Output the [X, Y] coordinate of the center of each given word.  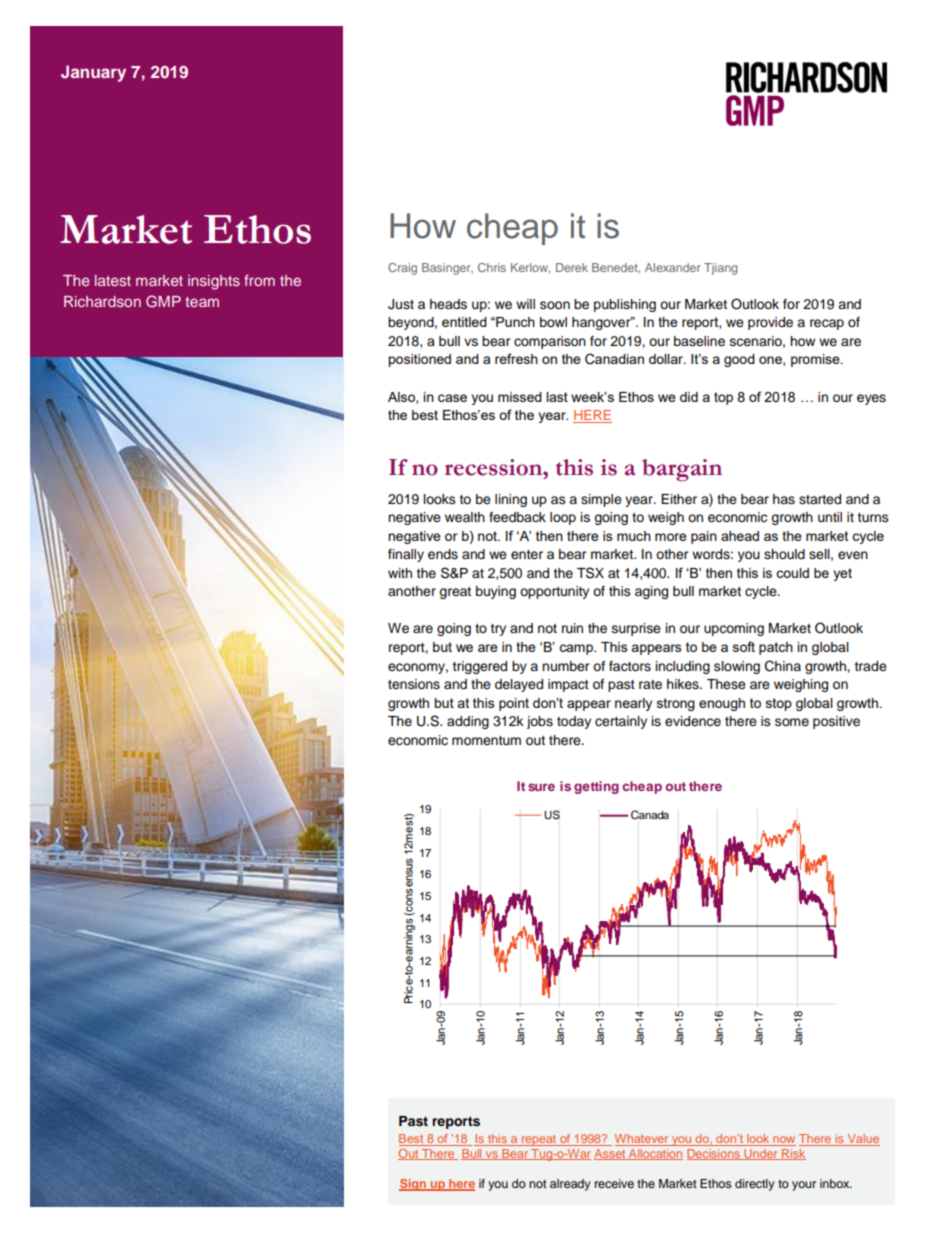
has [784, 499]
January [93, 73]
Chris [492, 267]
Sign [413, 1185]
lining [511, 500]
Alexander [672, 267]
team [202, 302]
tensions [414, 684]
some [792, 722]
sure [541, 787]
